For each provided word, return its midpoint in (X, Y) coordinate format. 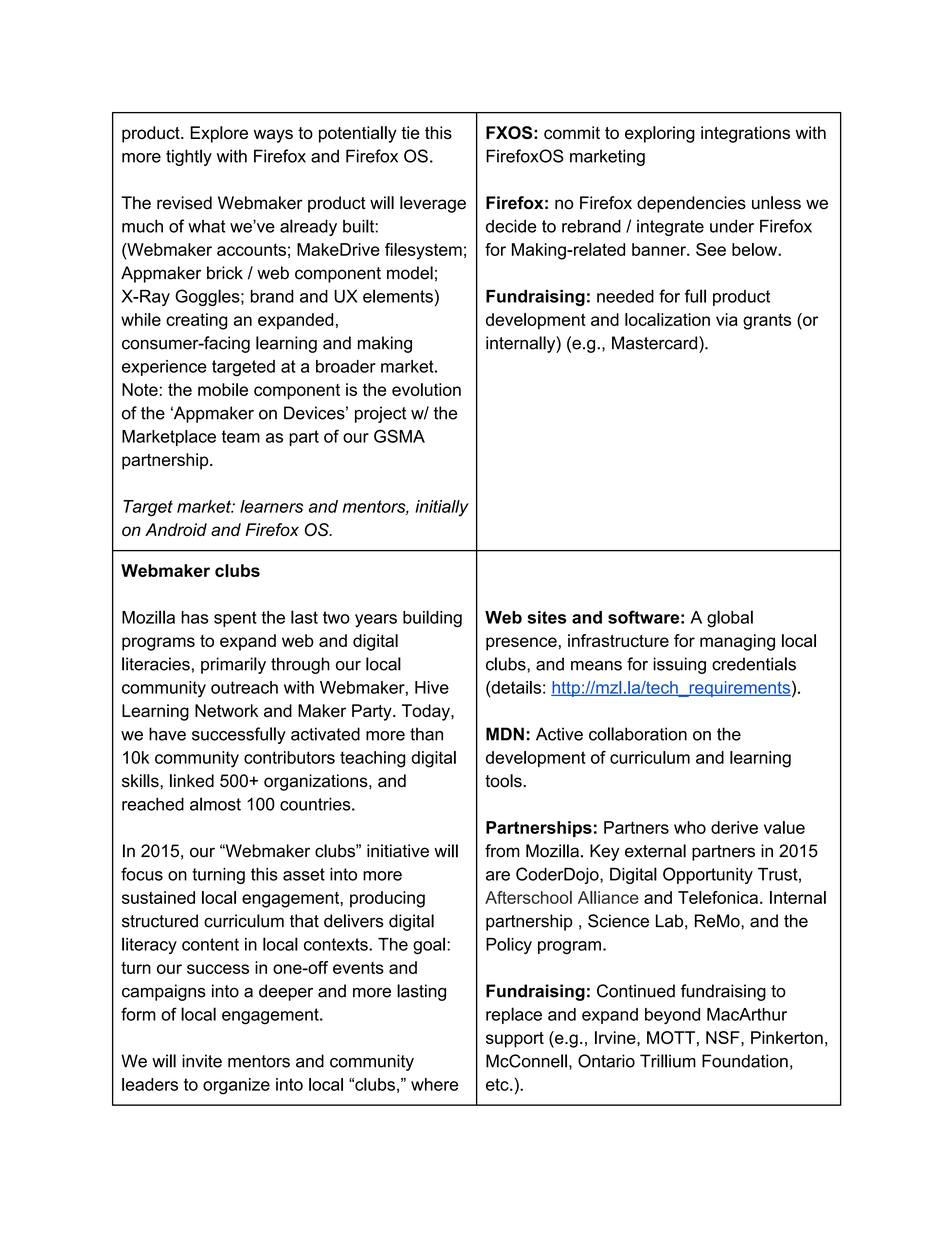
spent (235, 619)
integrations (745, 134)
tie (410, 132)
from (502, 851)
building (432, 619)
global (730, 619)
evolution (426, 389)
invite (202, 1061)
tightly (189, 157)
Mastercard (656, 343)
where (434, 1084)
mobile (223, 389)
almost (215, 804)
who (690, 827)
